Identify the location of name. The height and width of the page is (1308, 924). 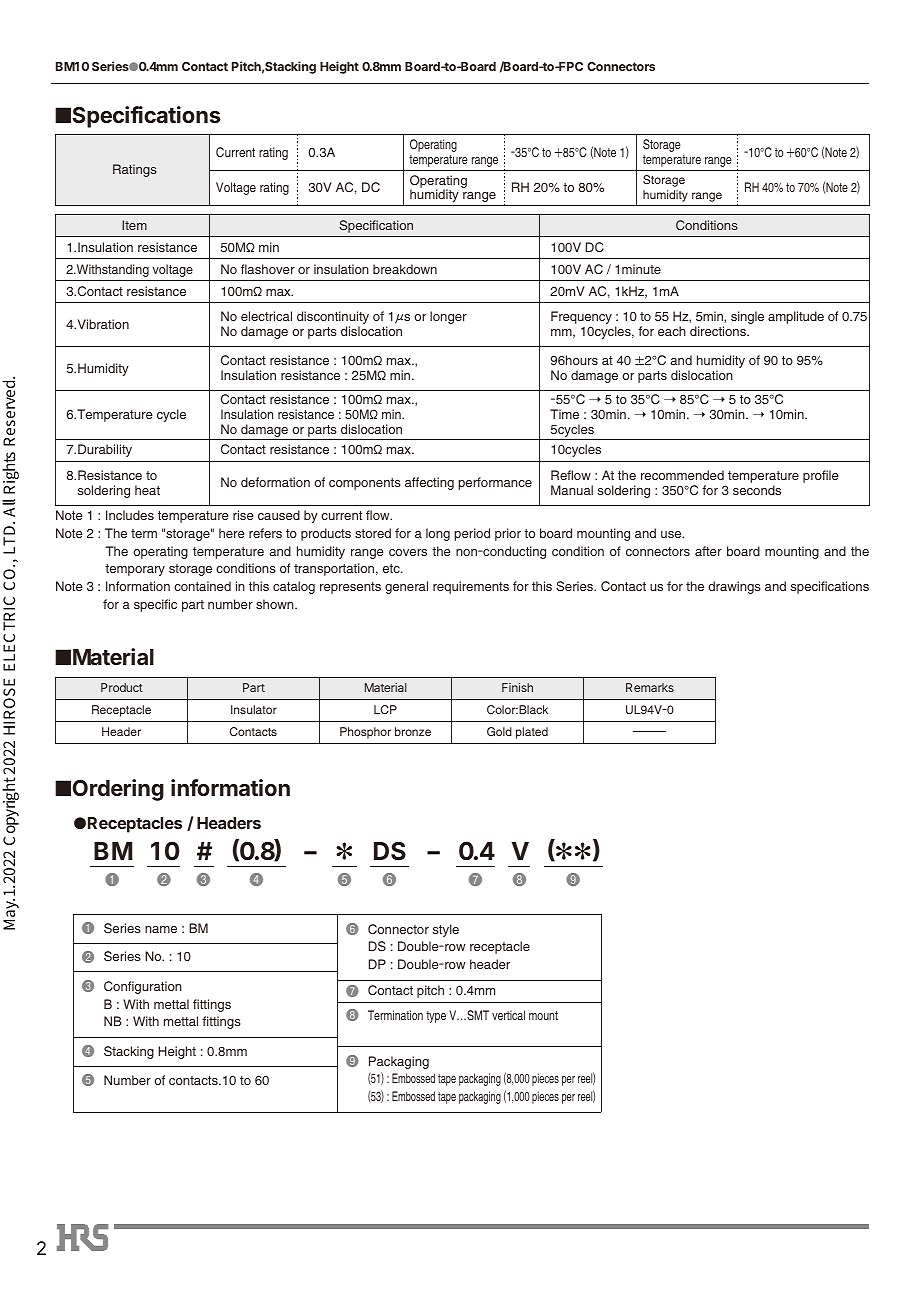
(161, 929).
